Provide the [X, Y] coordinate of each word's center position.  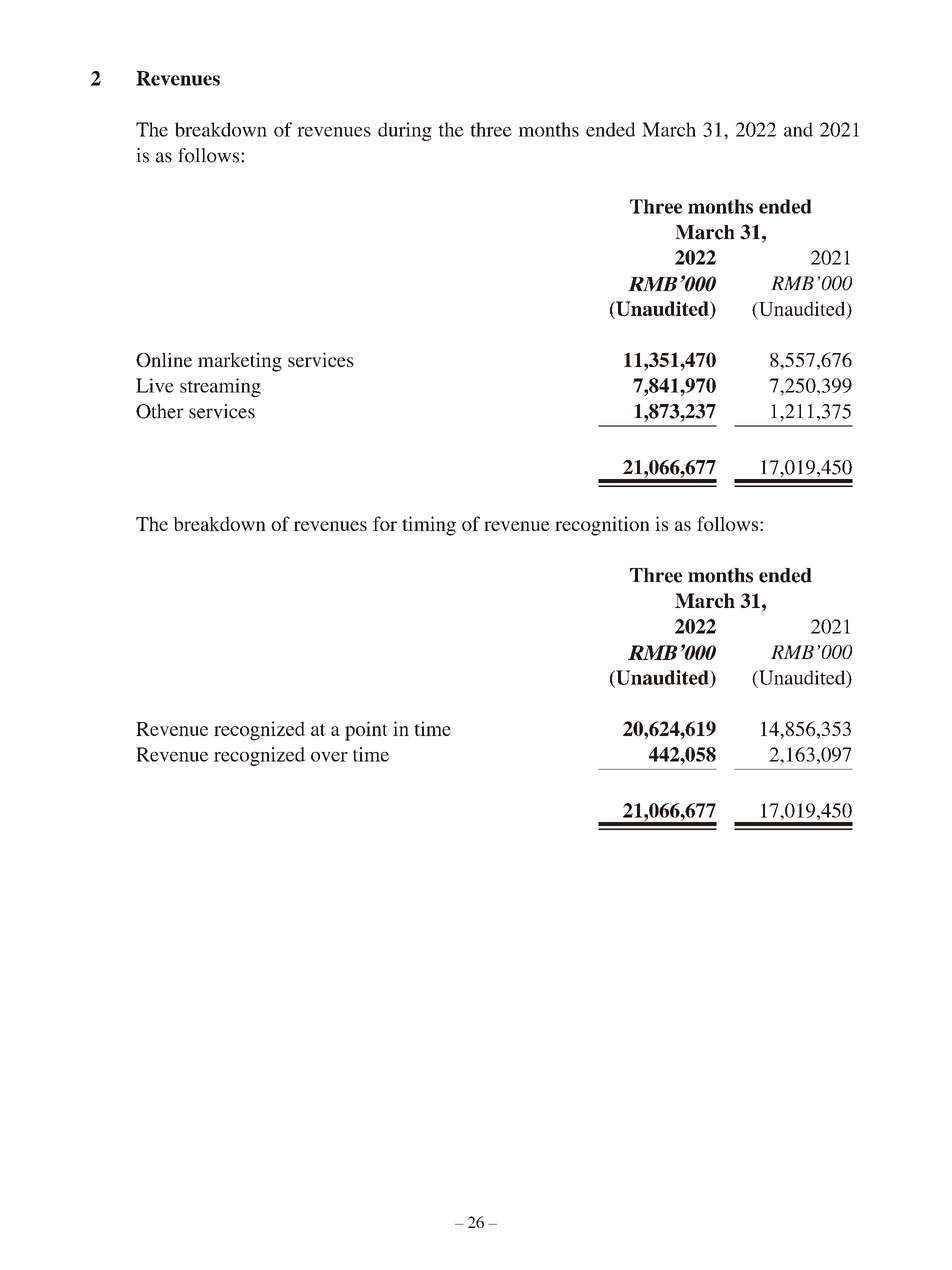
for [385, 523]
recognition [602, 526]
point [366, 731]
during [405, 131]
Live [155, 385]
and [798, 129]
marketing [240, 362]
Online [164, 359]
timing [429, 526]
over [329, 757]
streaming [220, 387]
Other [160, 411]
